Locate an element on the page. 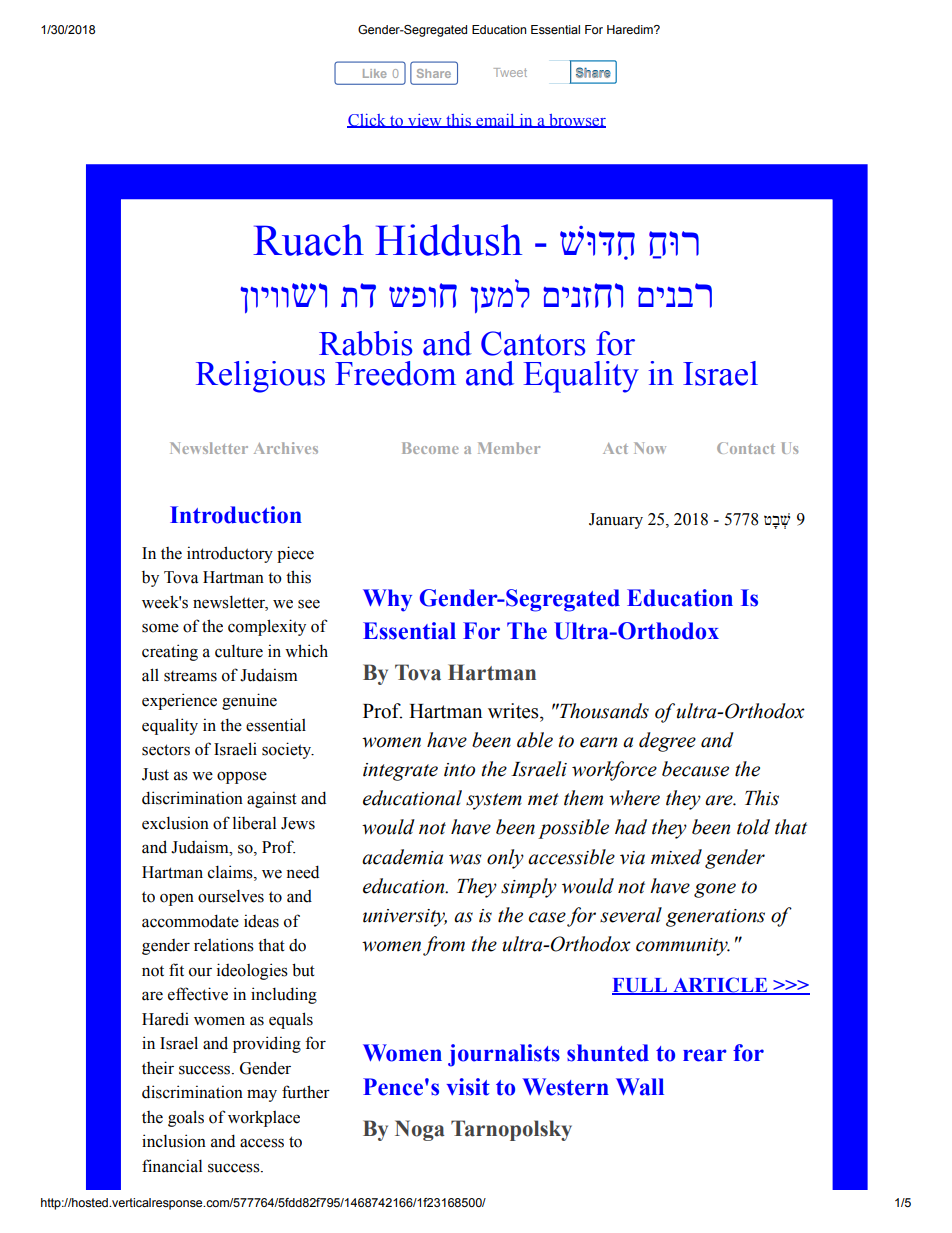 The height and width of the document is (1233, 952). workplace is located at coordinates (264, 1118).
